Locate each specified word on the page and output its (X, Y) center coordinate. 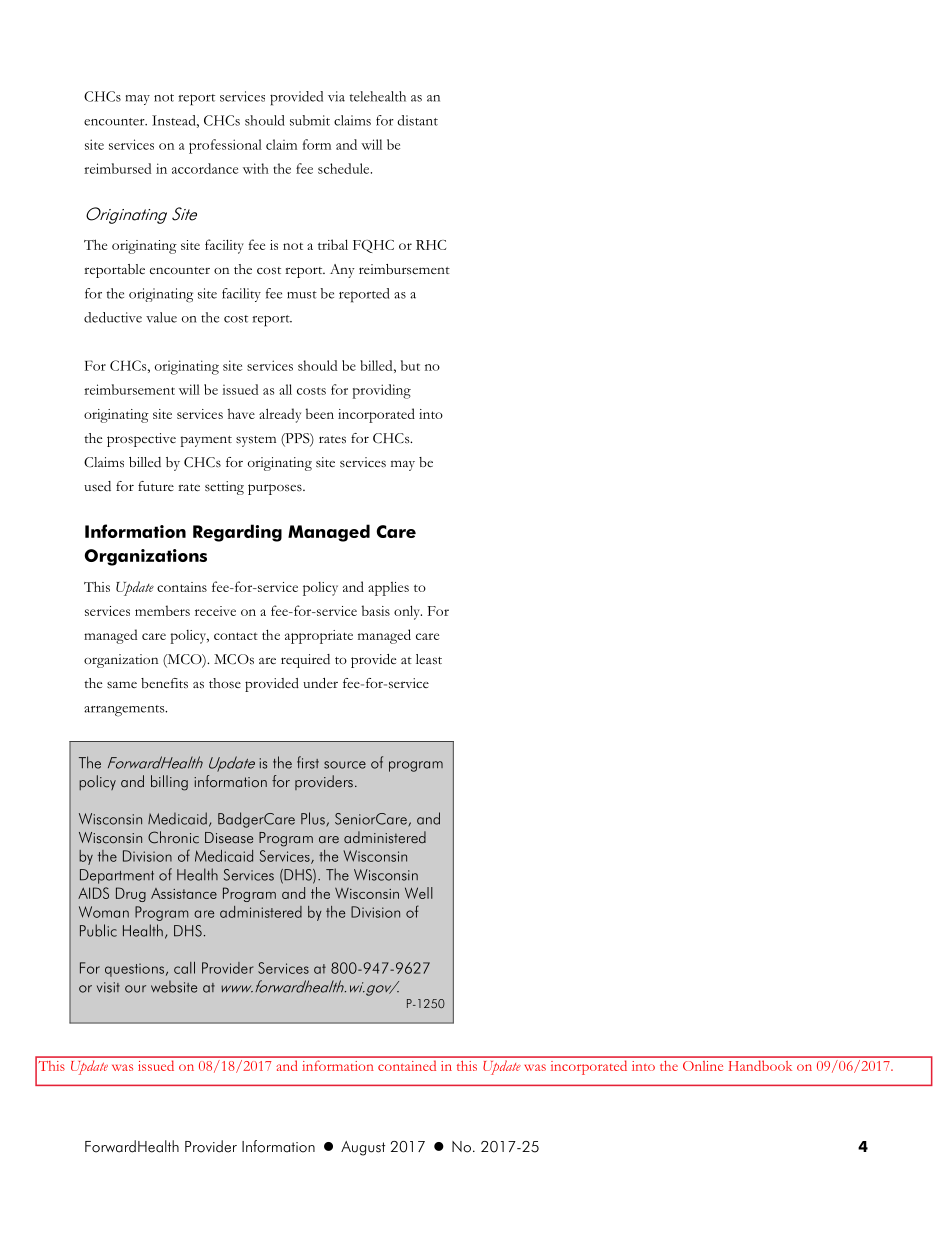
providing (381, 391)
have (241, 414)
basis (376, 610)
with (256, 168)
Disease (229, 838)
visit (108, 987)
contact (236, 636)
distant (417, 120)
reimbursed (117, 168)
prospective (141, 440)
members (162, 610)
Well (419, 893)
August (363, 1148)
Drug (131, 894)
